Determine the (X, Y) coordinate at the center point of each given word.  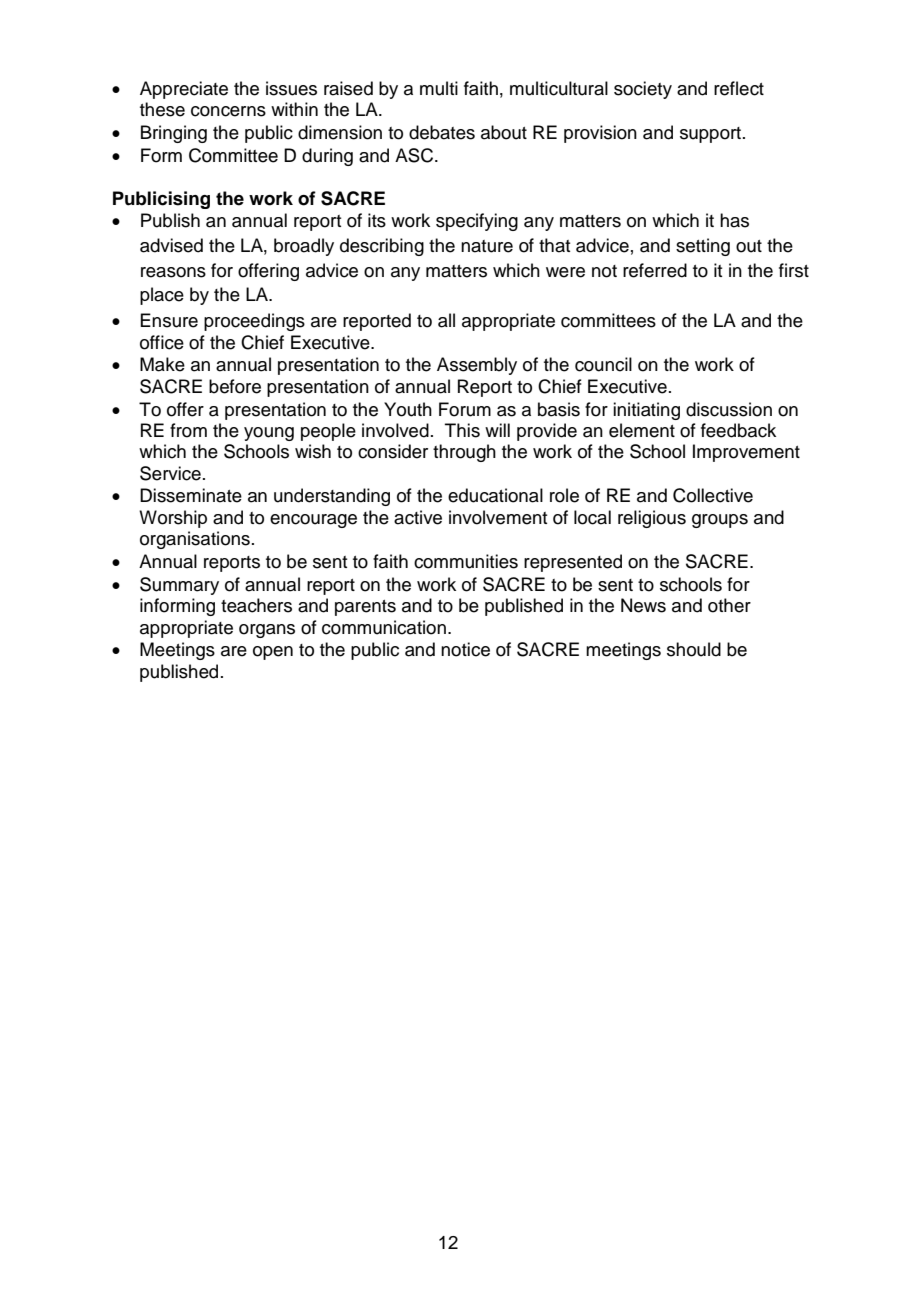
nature (487, 246)
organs (267, 631)
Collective (713, 495)
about (504, 132)
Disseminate (191, 495)
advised (171, 245)
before (235, 386)
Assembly (477, 366)
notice (465, 649)
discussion (729, 409)
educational (495, 495)
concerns (228, 111)
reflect (739, 88)
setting (703, 247)
